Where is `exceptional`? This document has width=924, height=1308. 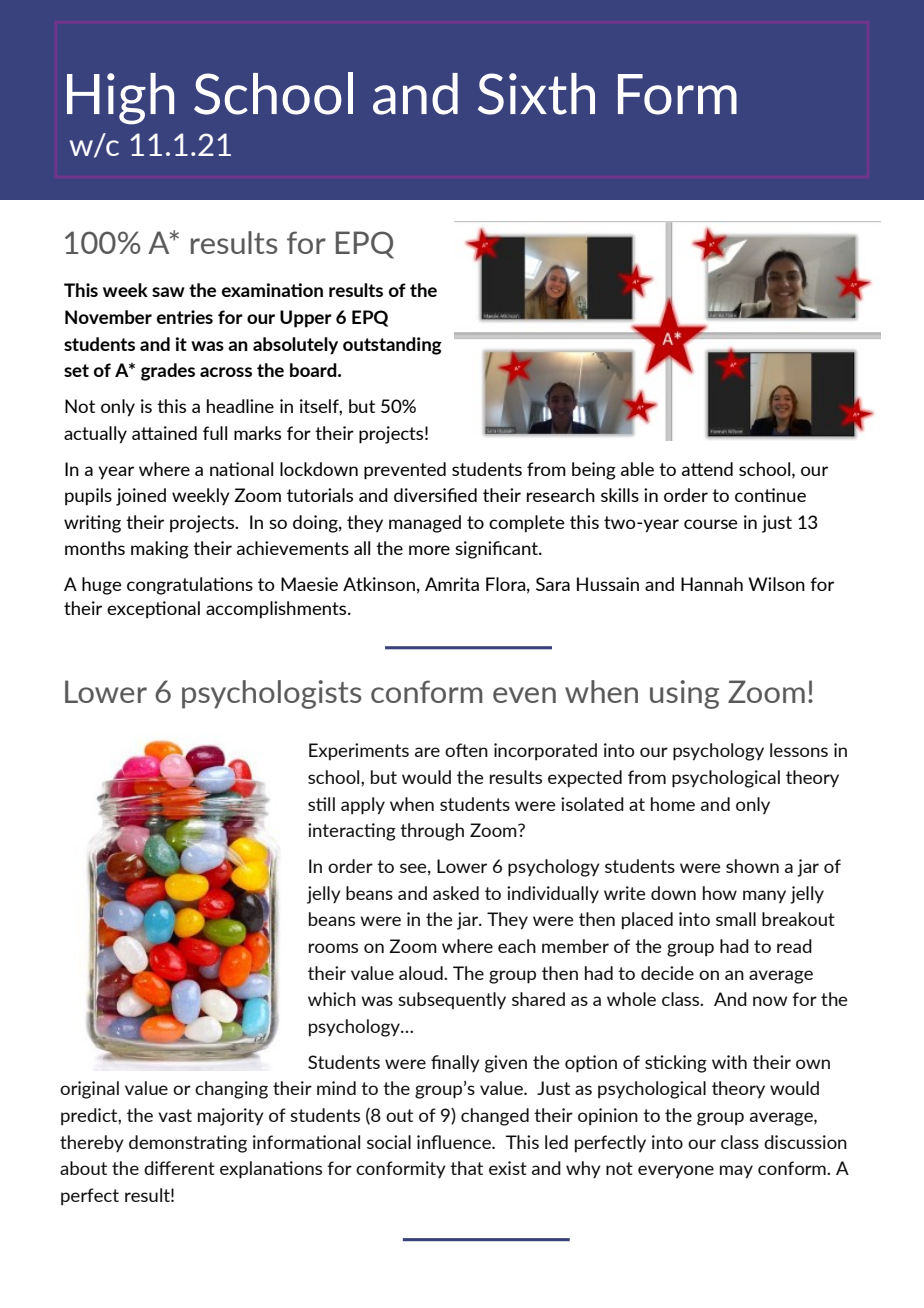 exceptional is located at coordinates (153, 610).
